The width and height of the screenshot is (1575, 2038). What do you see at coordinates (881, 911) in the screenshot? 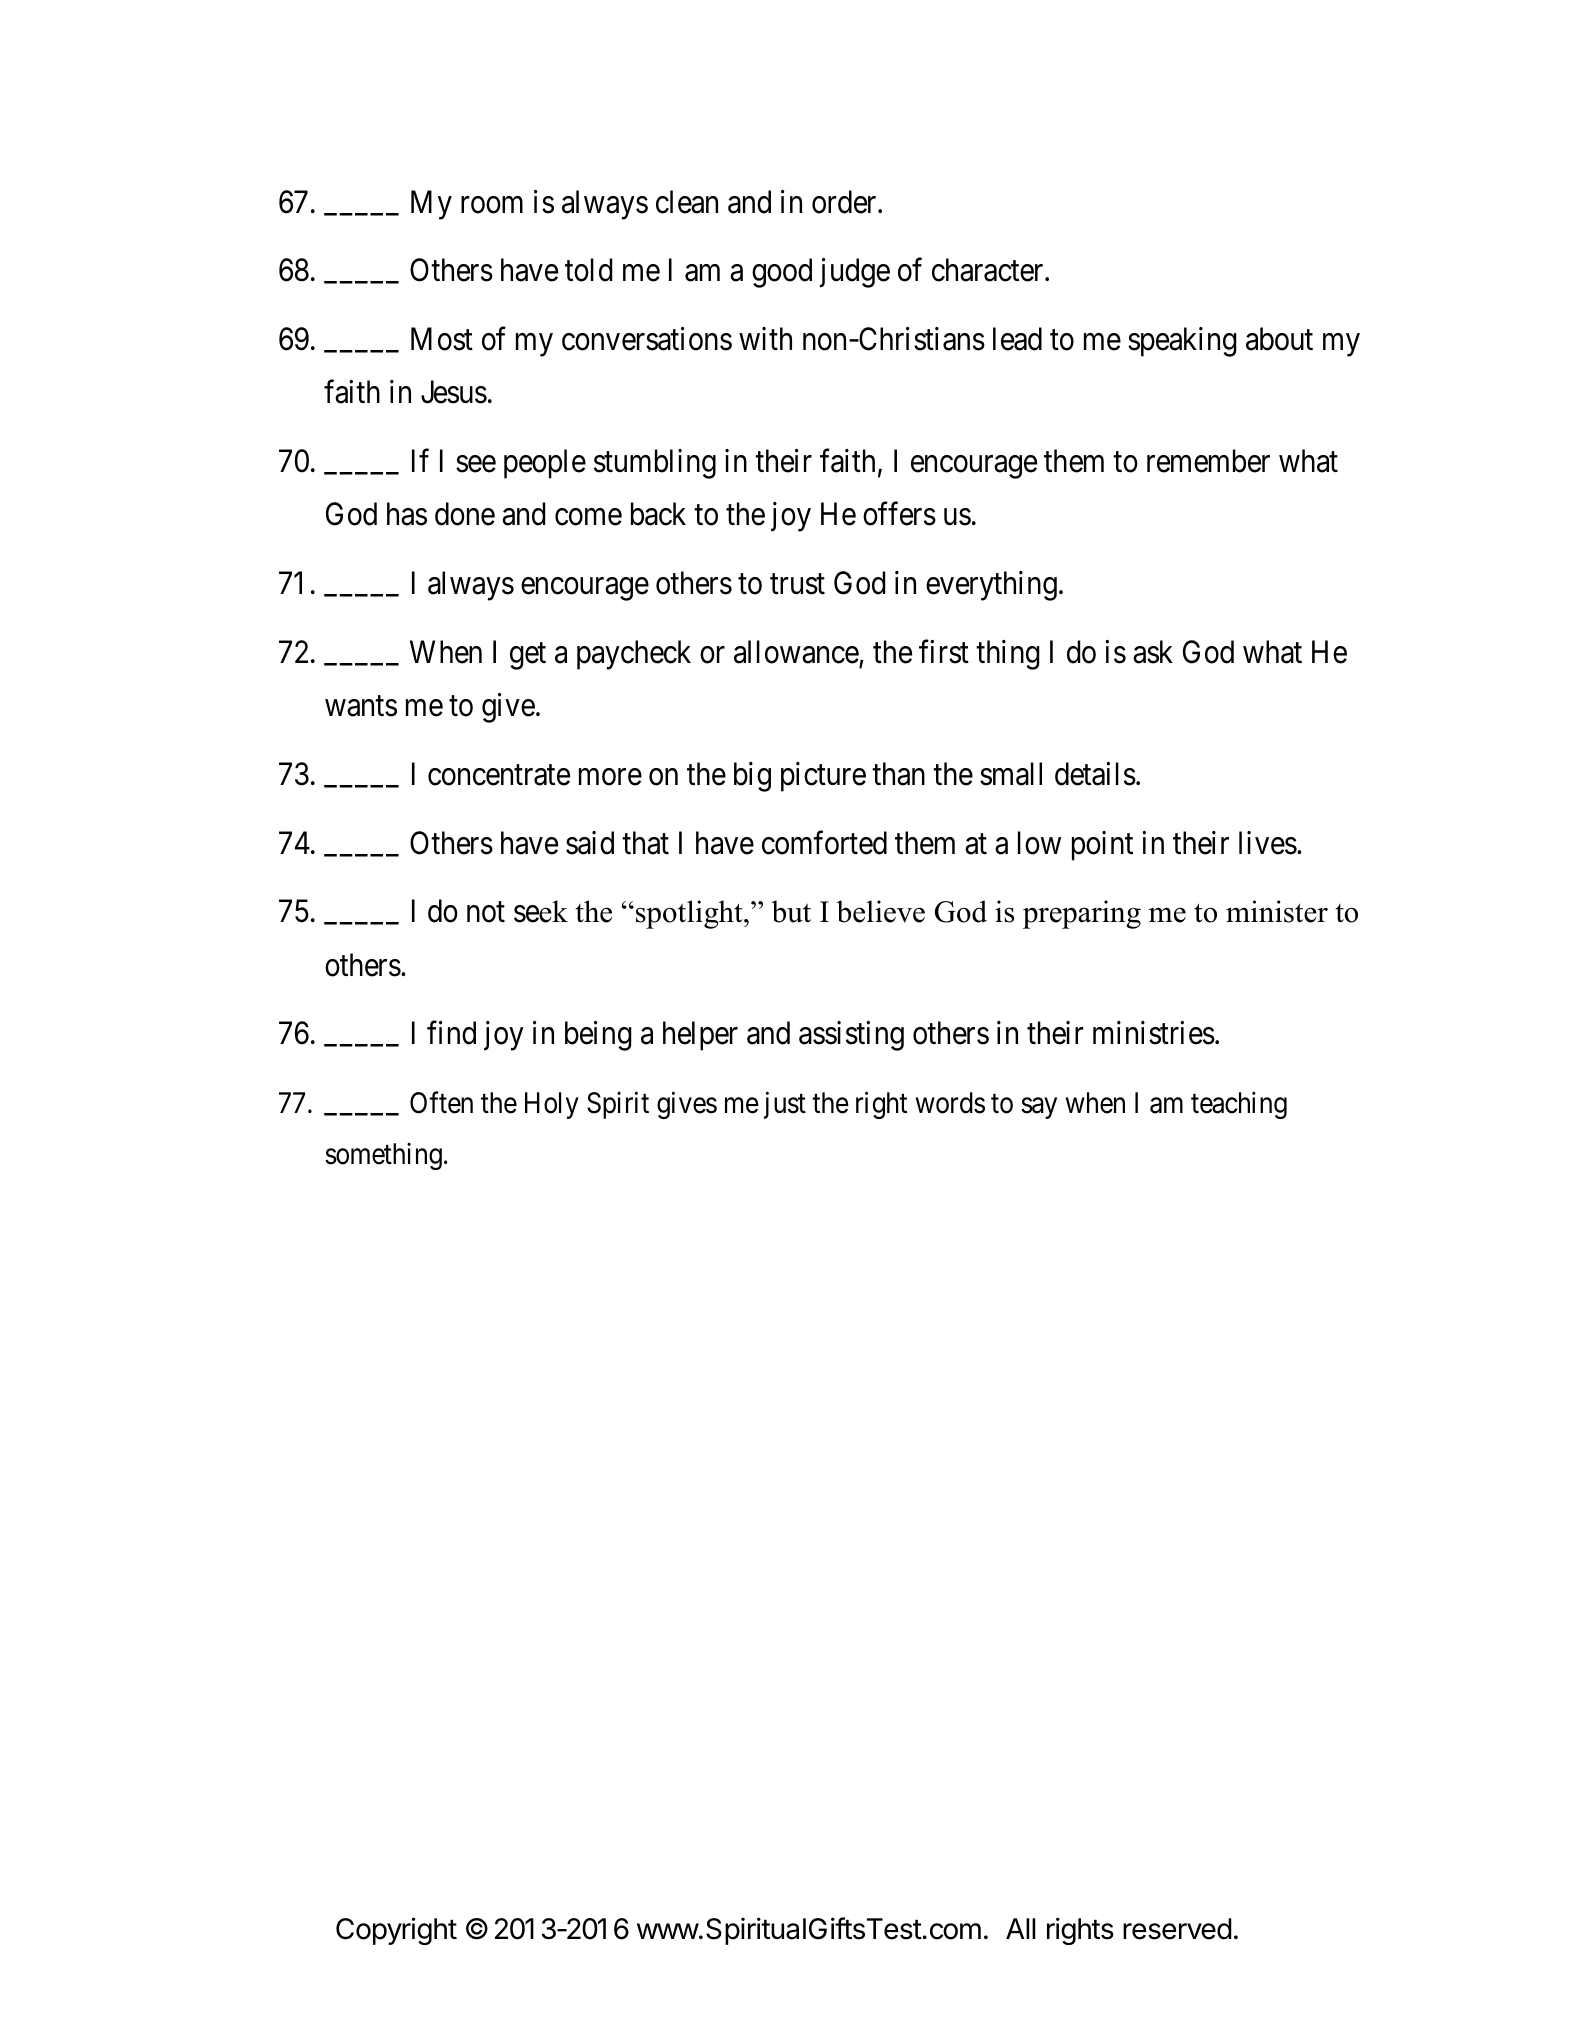
I see `believe` at bounding box center [881, 911].
